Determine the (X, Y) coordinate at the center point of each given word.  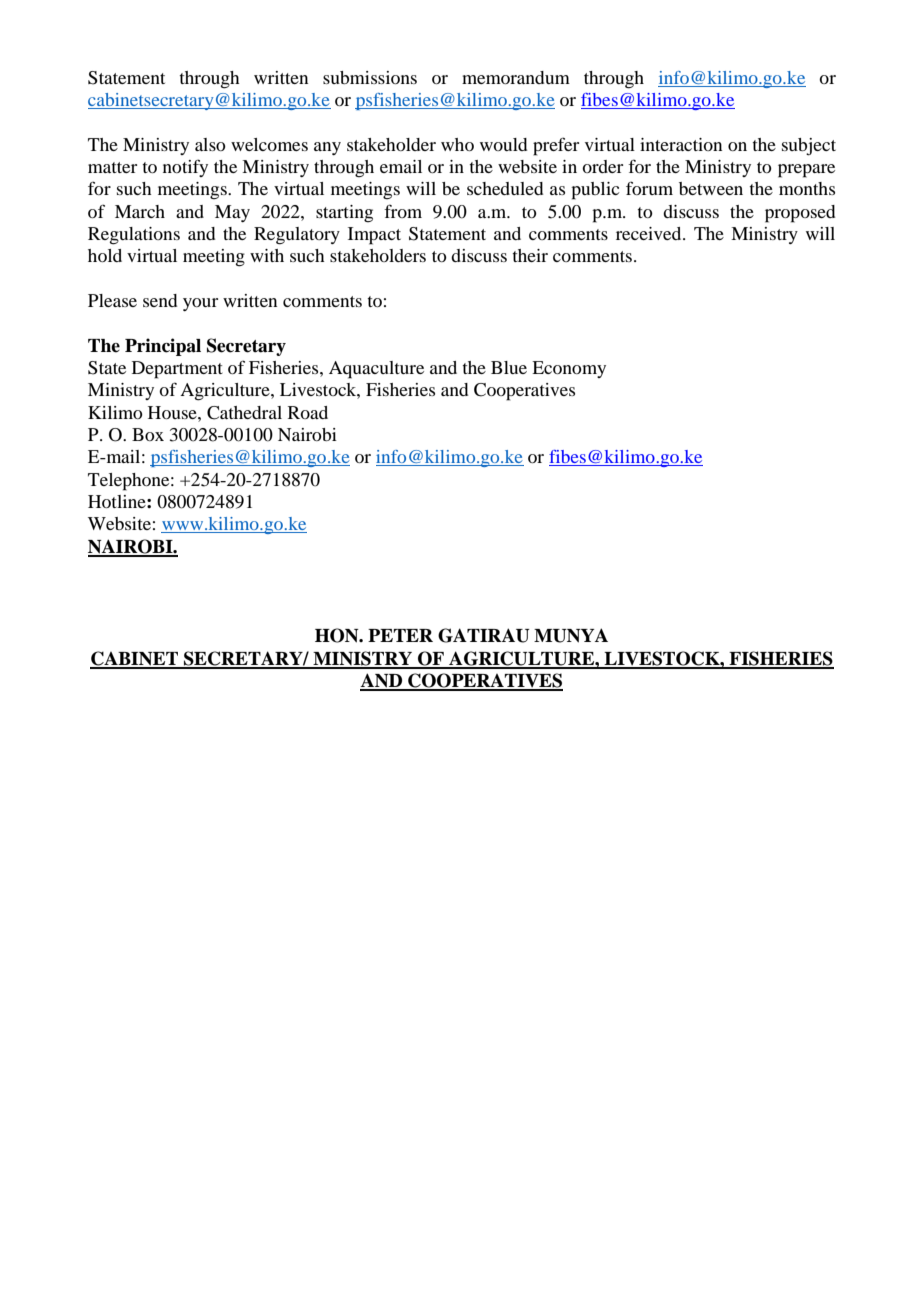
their (530, 255)
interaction (681, 144)
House (173, 412)
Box (148, 434)
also (210, 144)
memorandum (516, 77)
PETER (400, 635)
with (267, 255)
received (650, 233)
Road (308, 412)
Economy (569, 369)
